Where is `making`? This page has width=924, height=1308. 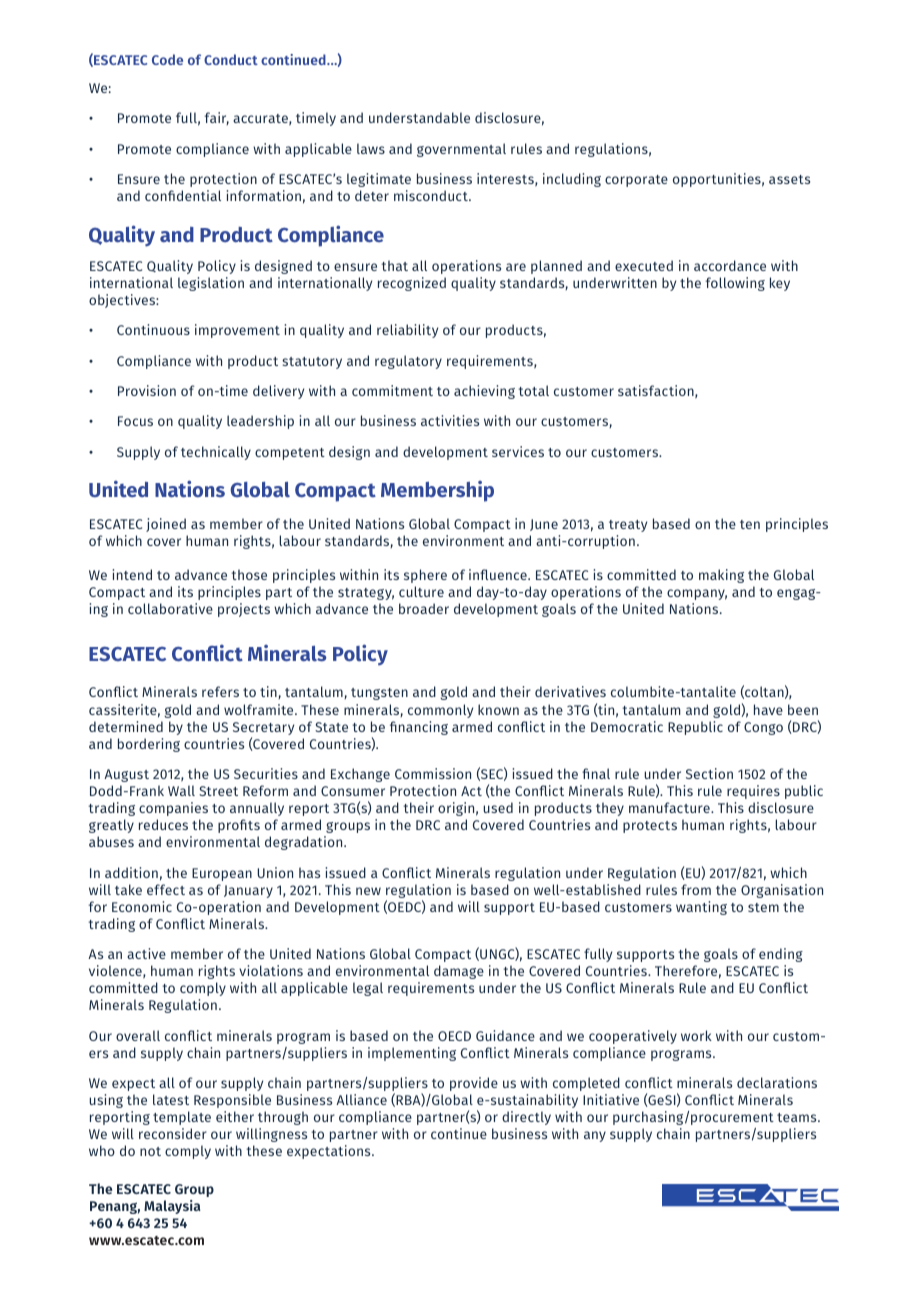
making is located at coordinates (721, 576).
